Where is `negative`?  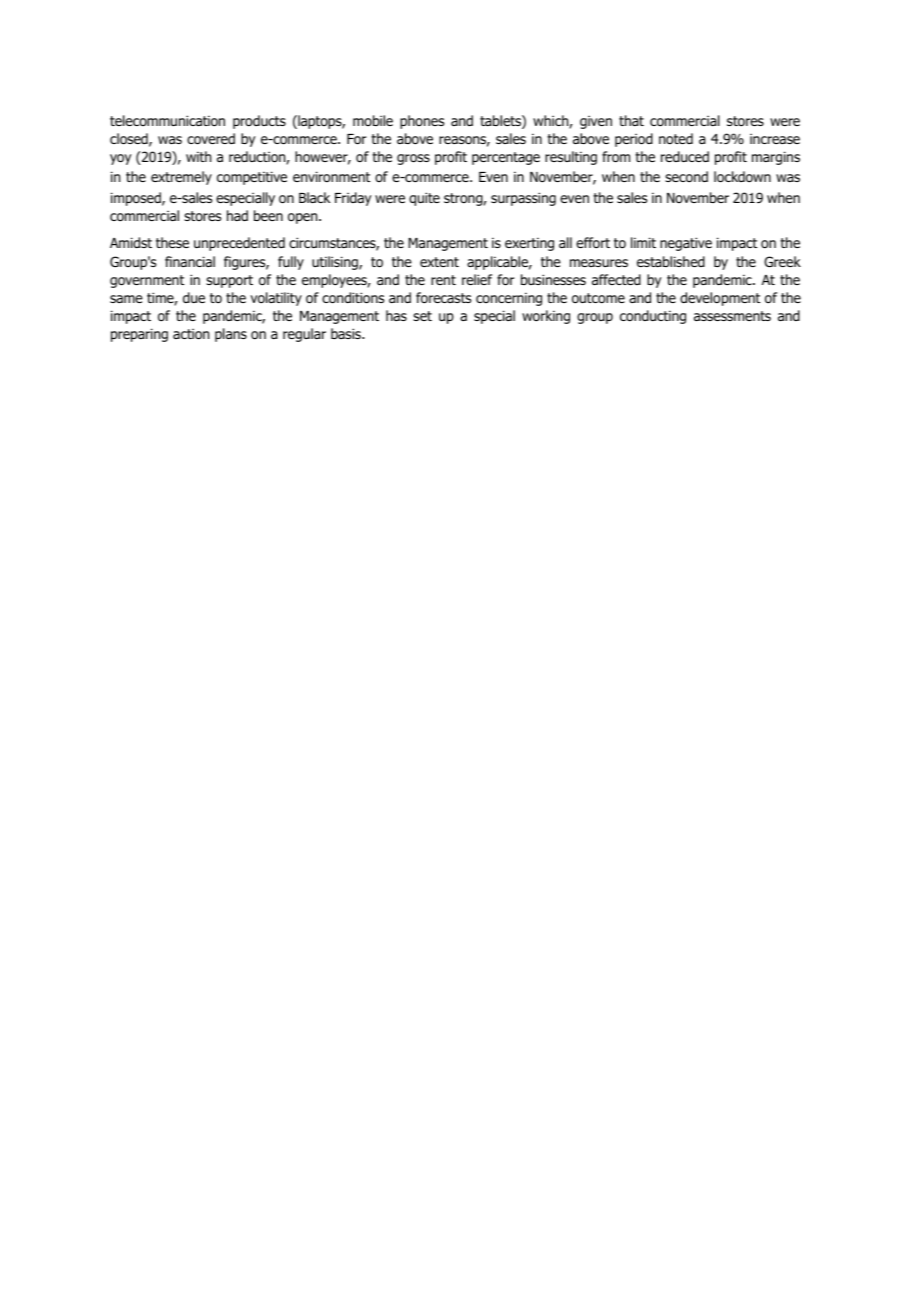 negative is located at coordinates (686, 244).
